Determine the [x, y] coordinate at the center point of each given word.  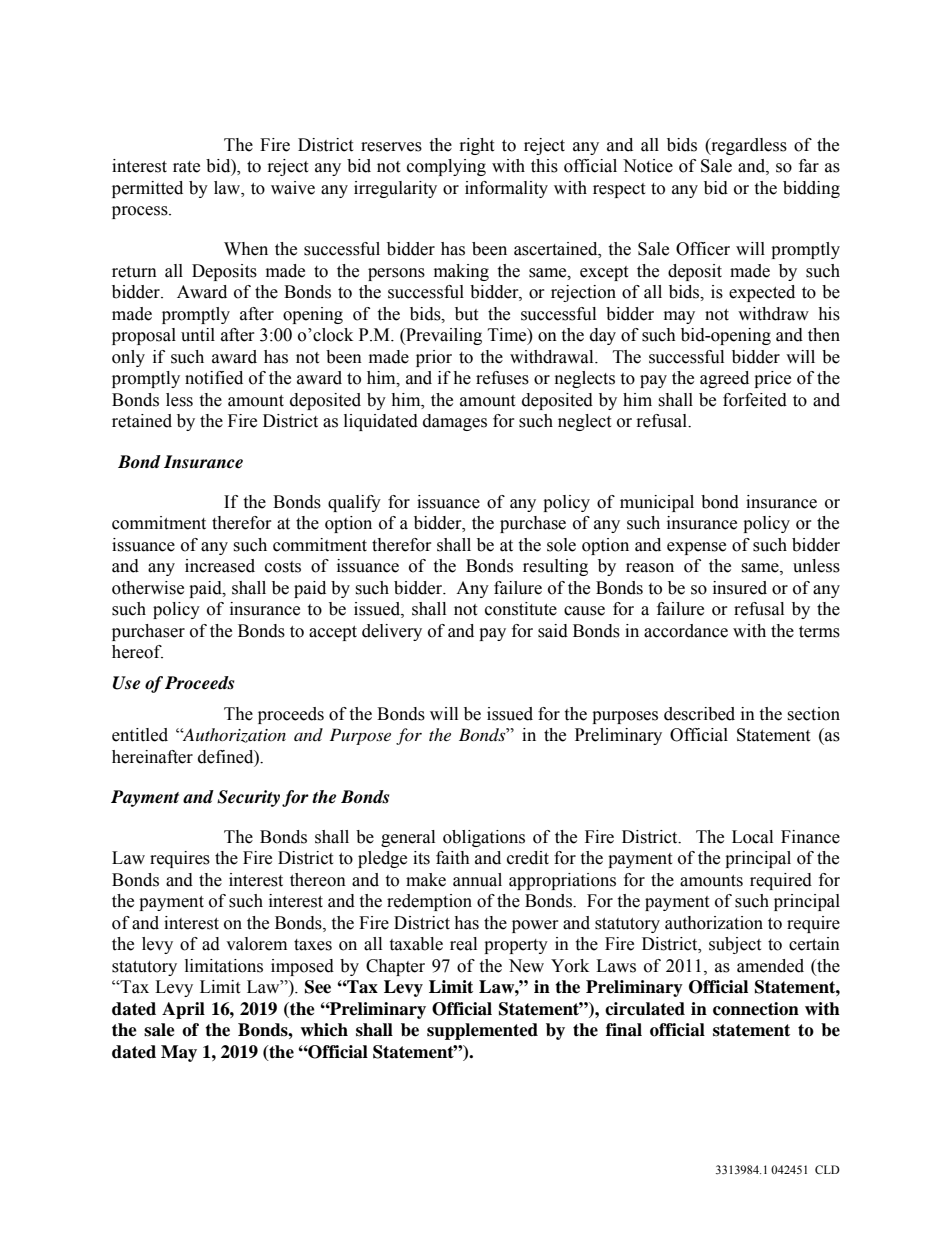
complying [446, 167]
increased [220, 566]
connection [756, 1009]
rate [186, 167]
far [809, 166]
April [183, 1010]
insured [740, 588]
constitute [521, 609]
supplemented [482, 1031]
